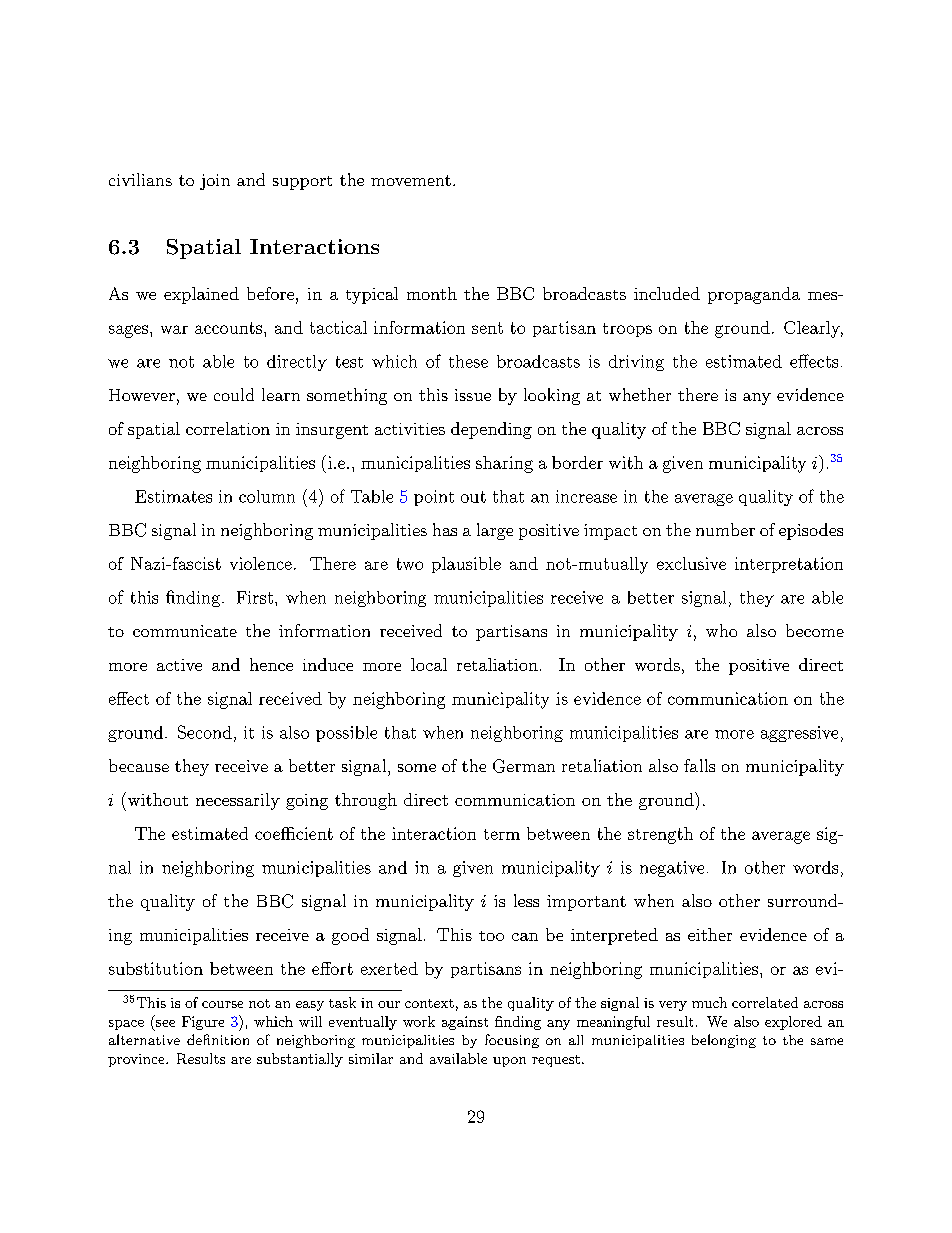 The width and height of the image is (952, 1233). I want to click on number, so click(725, 529).
